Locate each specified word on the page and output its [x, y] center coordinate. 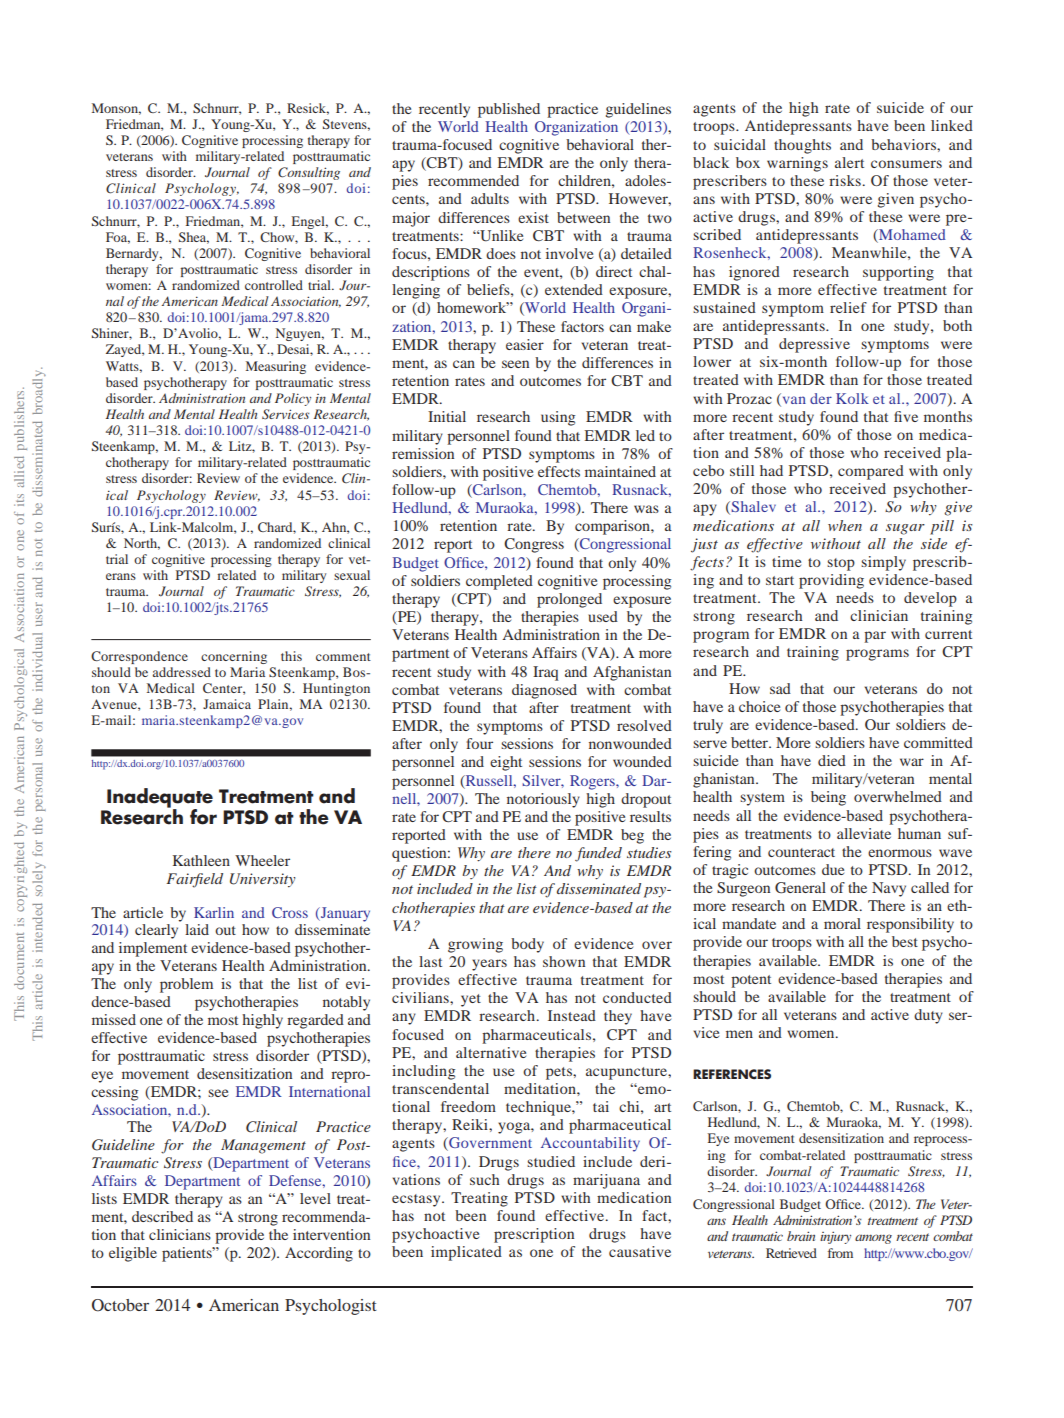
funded [598, 854]
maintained [620, 471]
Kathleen [201, 860]
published [509, 110]
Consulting [309, 173]
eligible [133, 1254]
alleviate [864, 833]
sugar [905, 529]
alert [849, 162]
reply [222, 450]
